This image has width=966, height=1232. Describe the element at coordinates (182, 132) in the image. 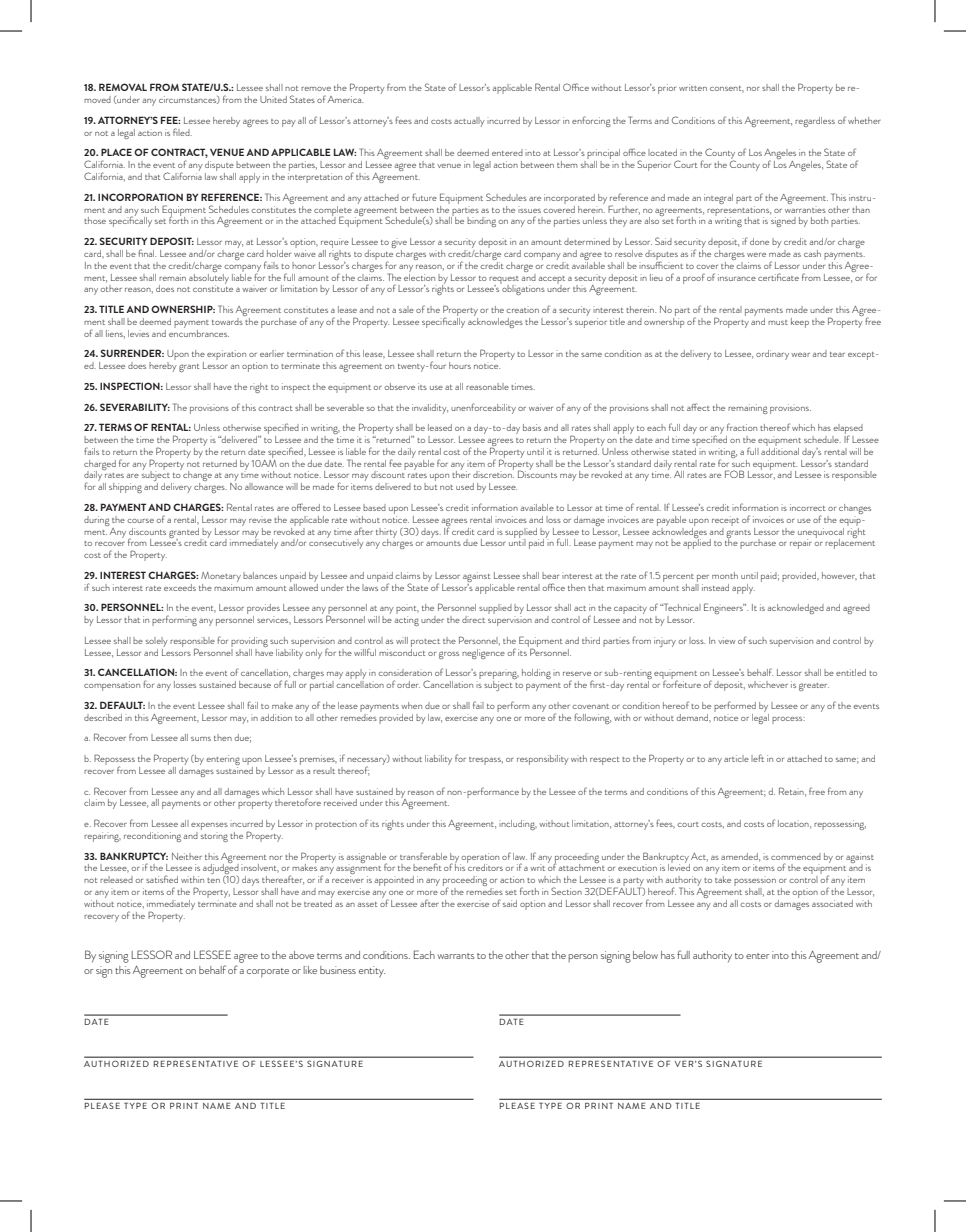

I see `filed` at that location.
